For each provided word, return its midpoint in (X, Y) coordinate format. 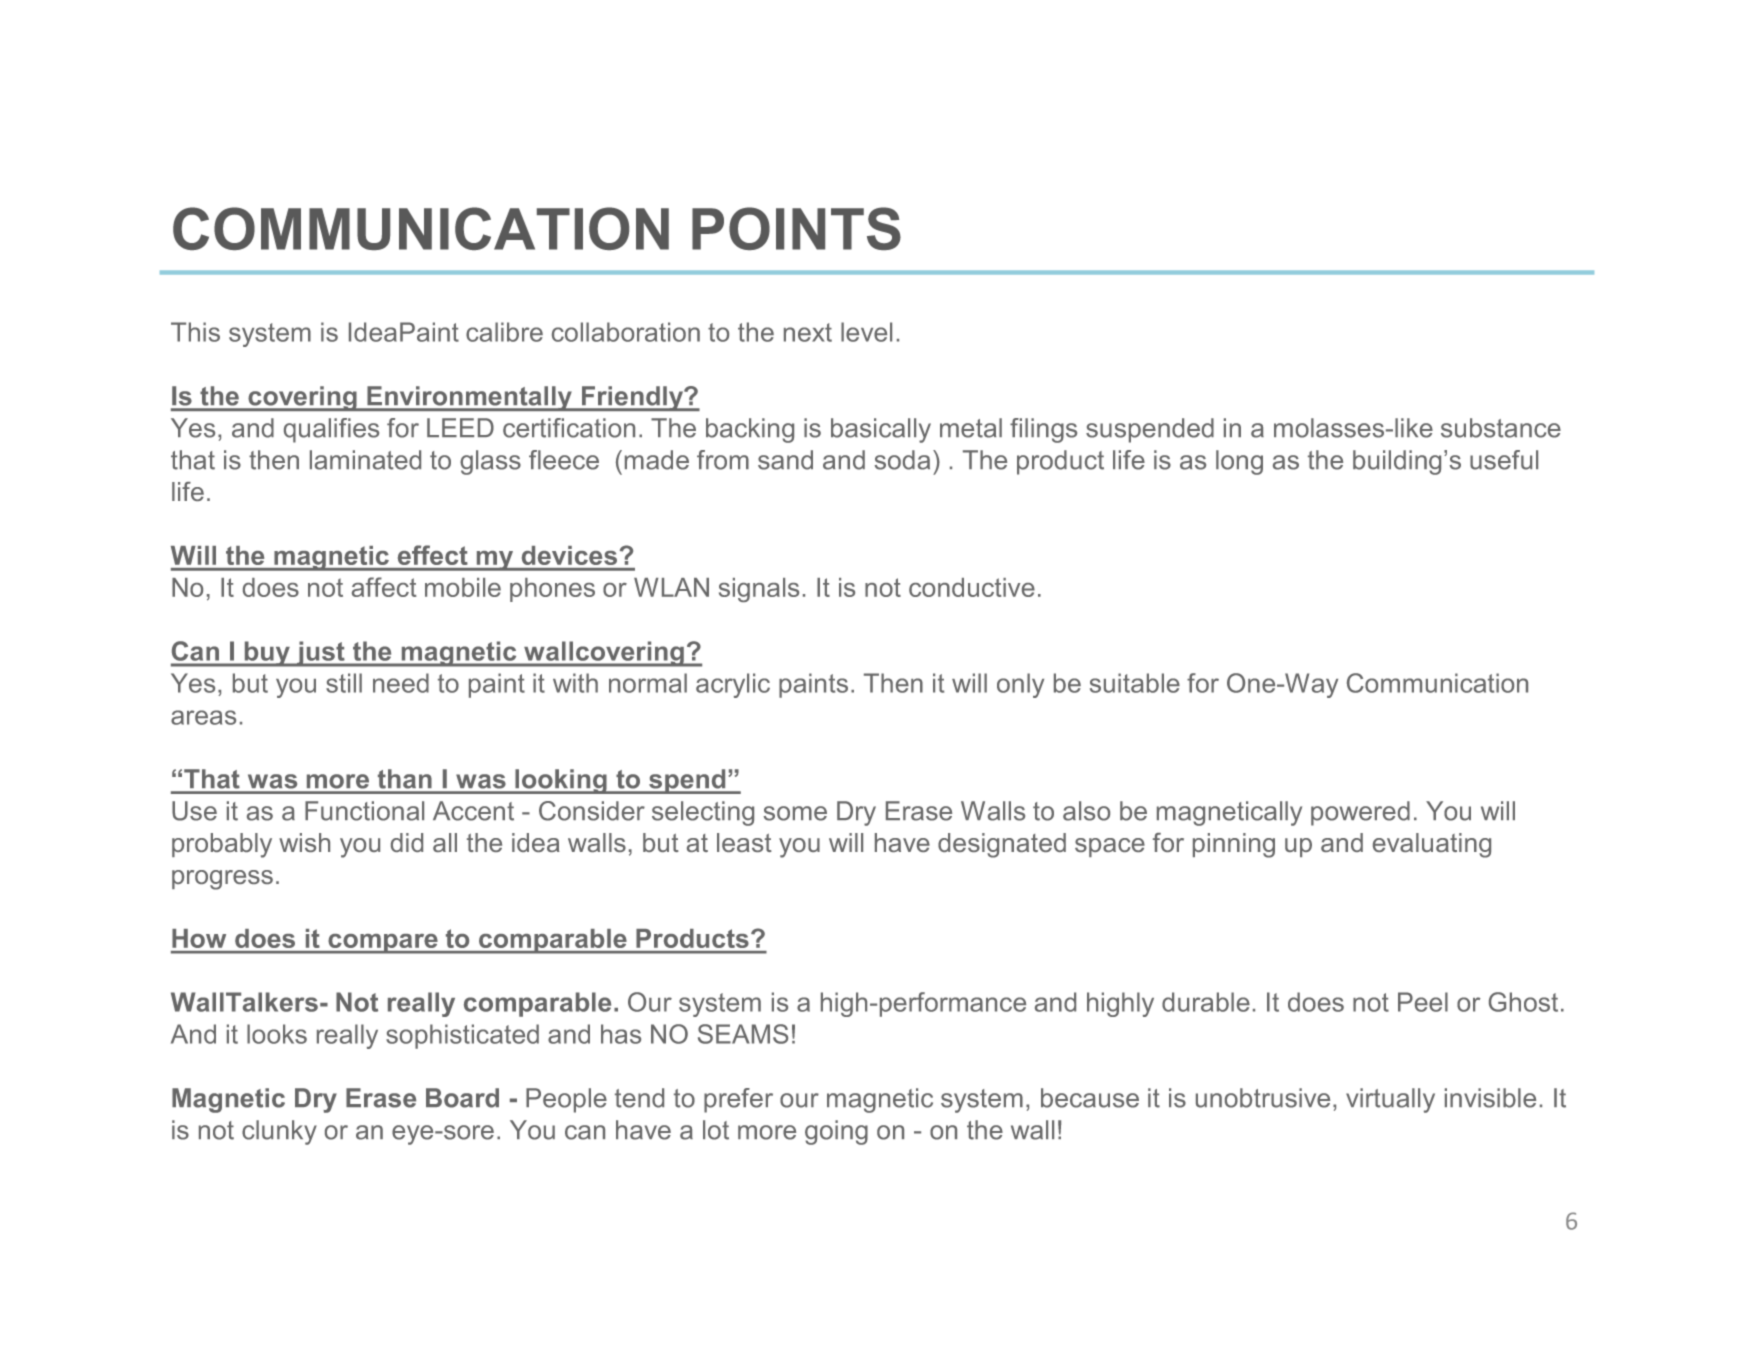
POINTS (796, 228)
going (836, 1132)
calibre (504, 332)
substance (1501, 428)
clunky (279, 1132)
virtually (1390, 1100)
